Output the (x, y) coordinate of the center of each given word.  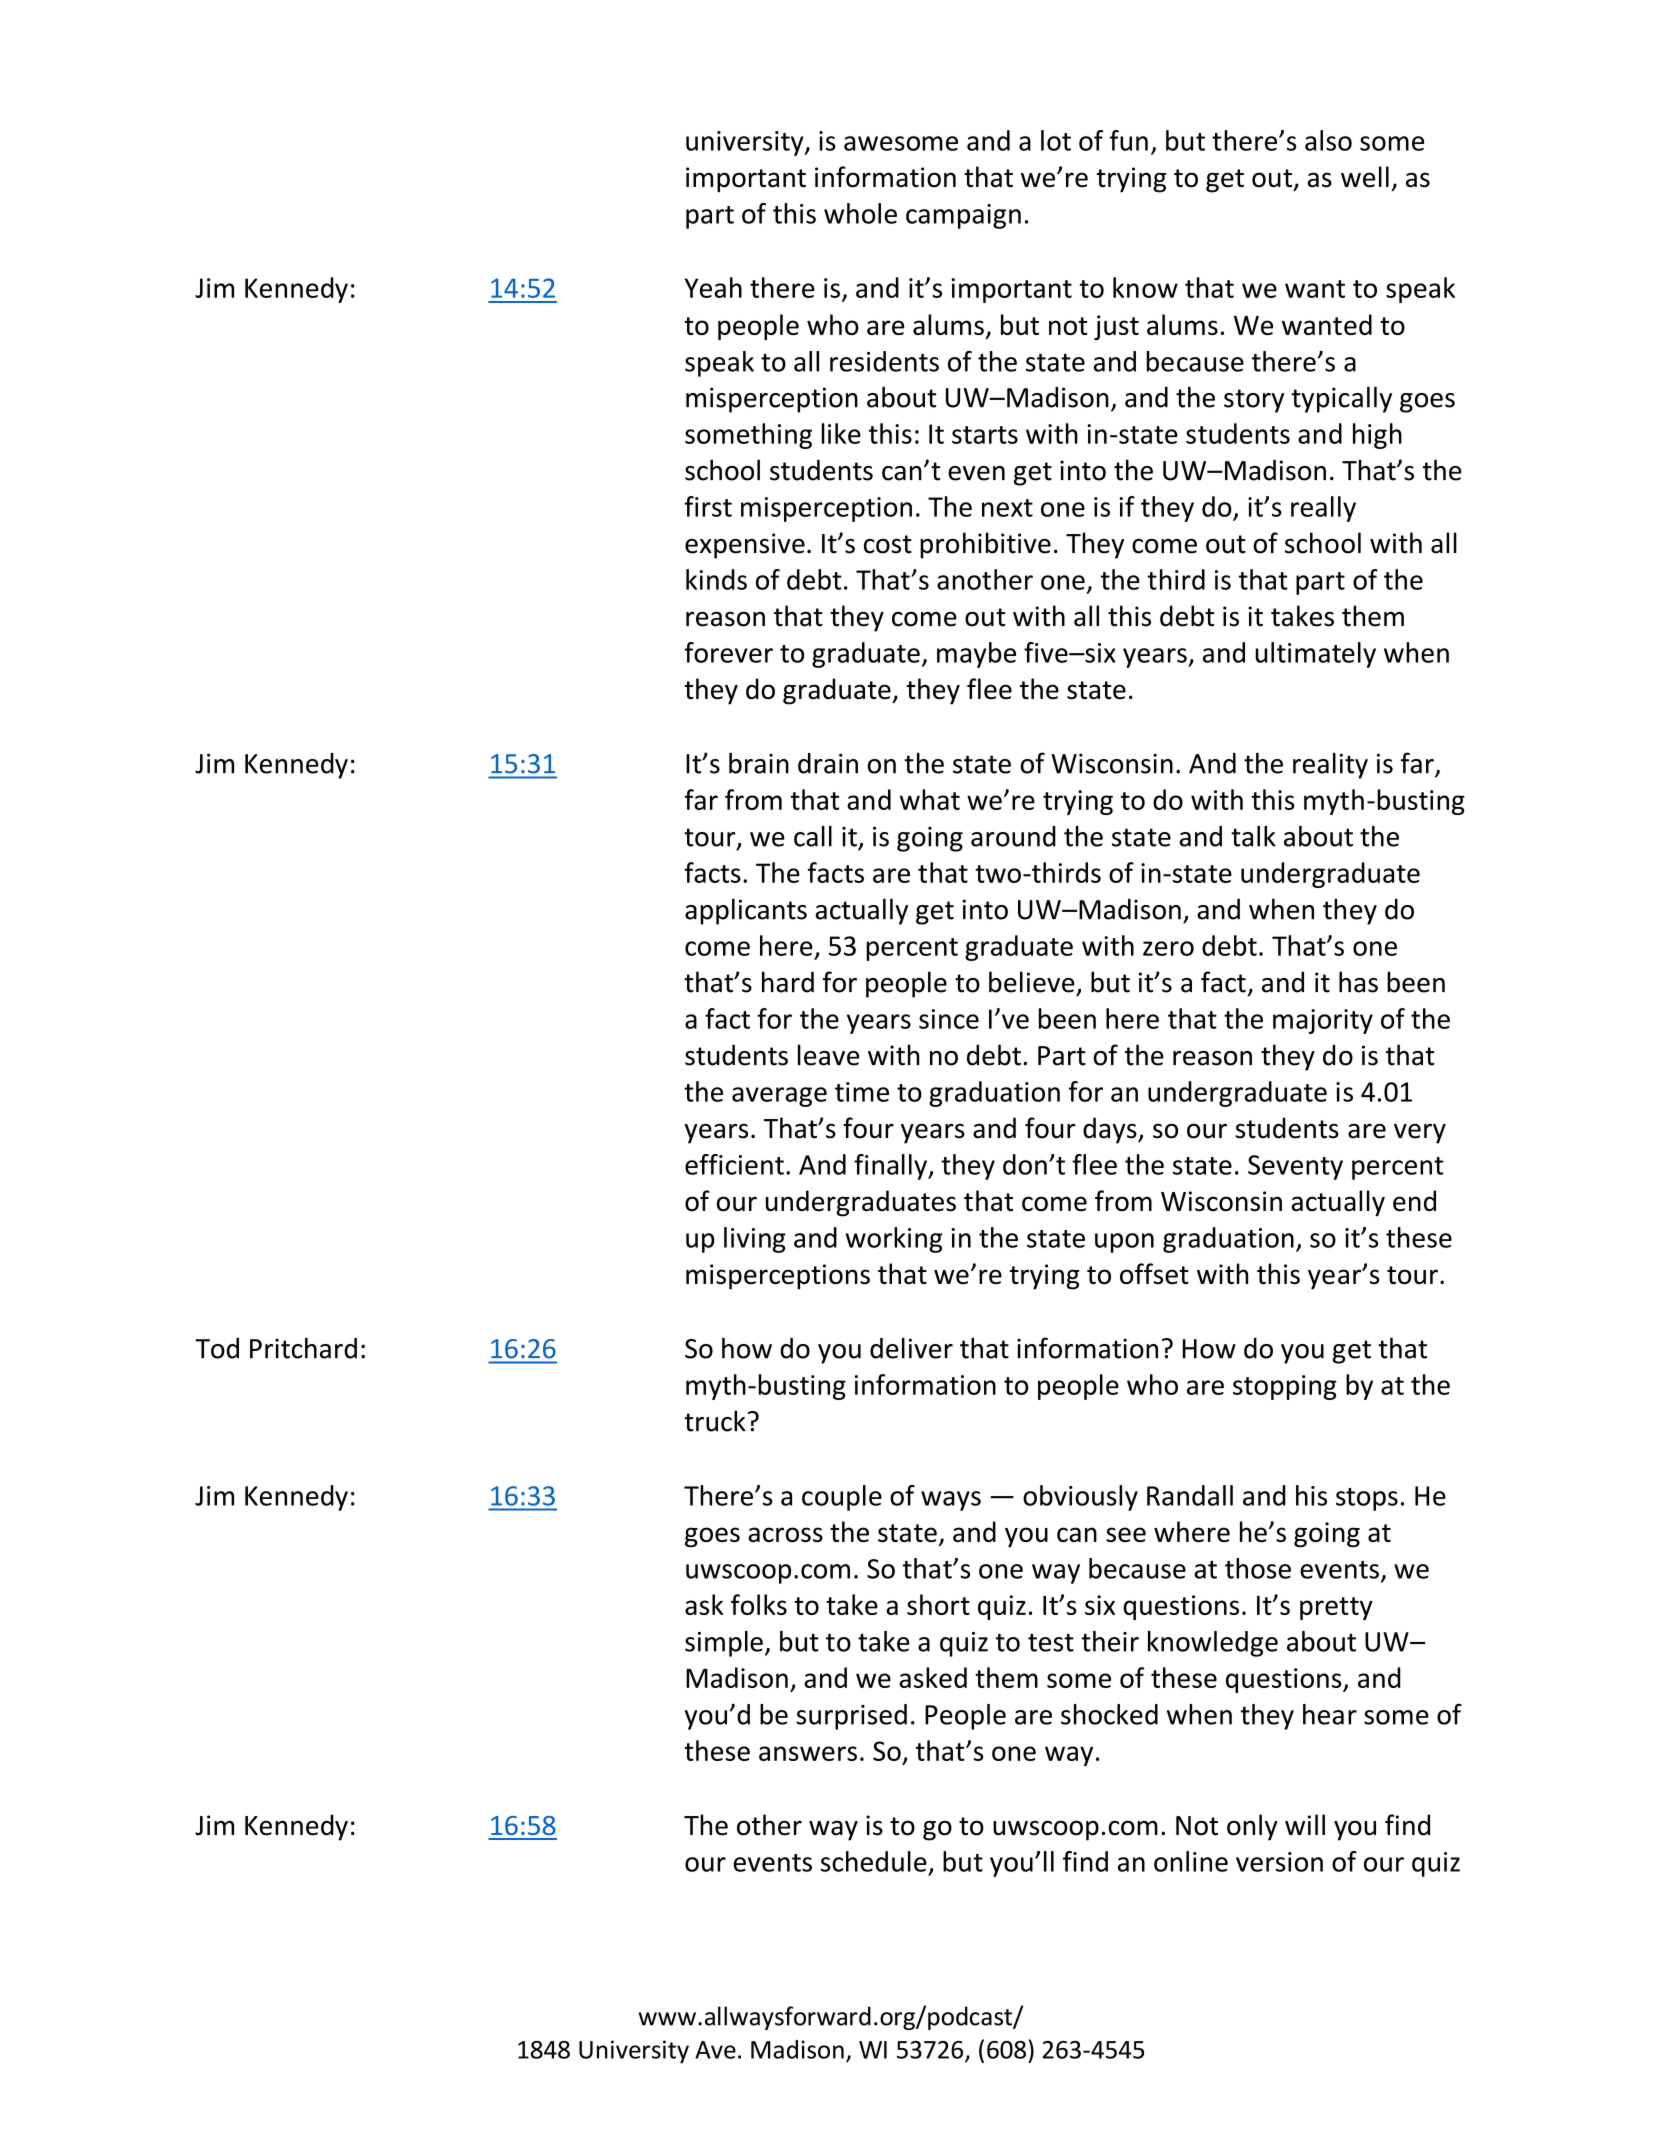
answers (808, 1753)
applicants (746, 911)
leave (828, 1055)
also (1328, 140)
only (1252, 1827)
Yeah (713, 287)
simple (724, 1644)
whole (860, 213)
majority (1323, 1021)
